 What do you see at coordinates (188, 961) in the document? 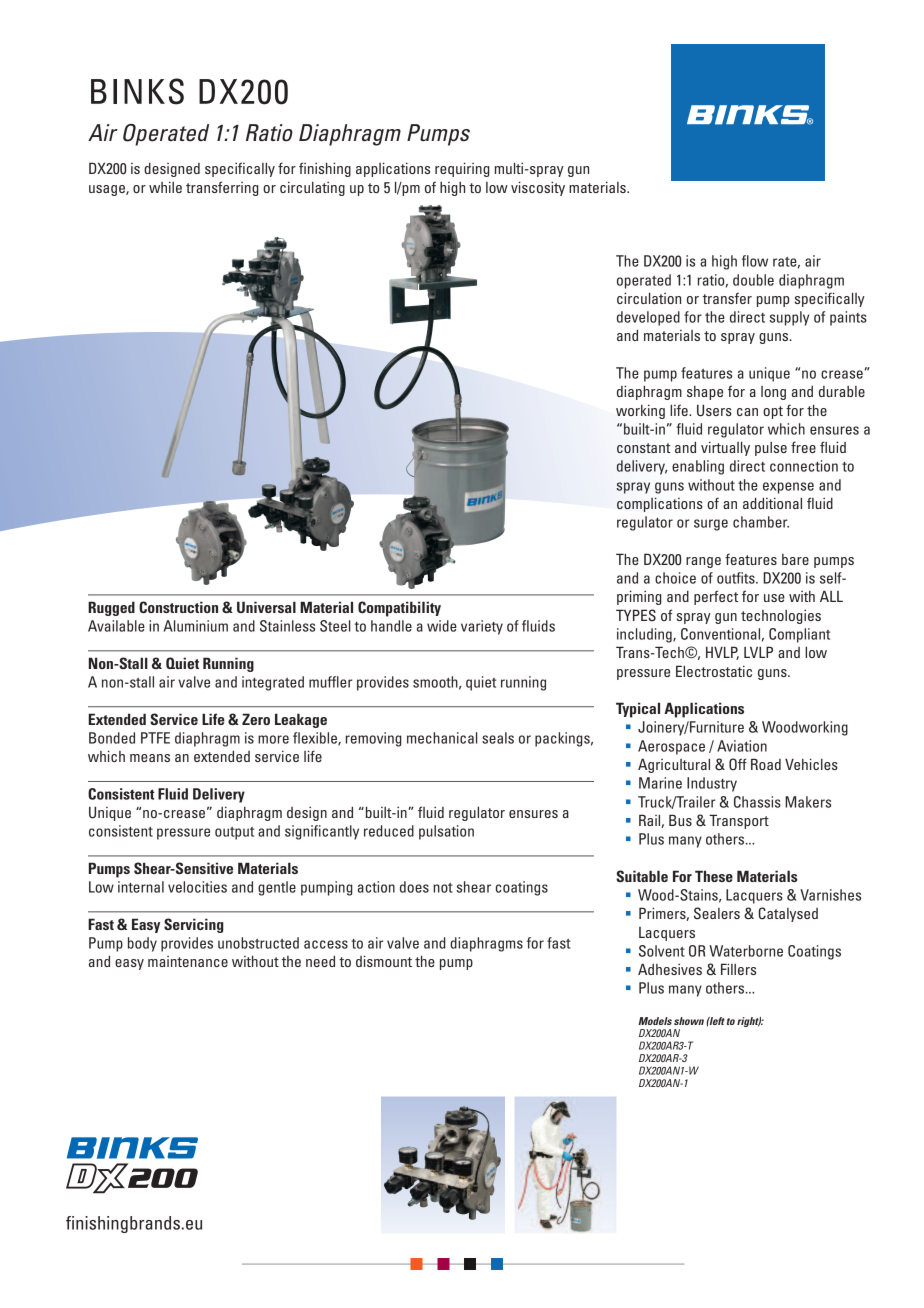
I see `maintenance` at bounding box center [188, 961].
